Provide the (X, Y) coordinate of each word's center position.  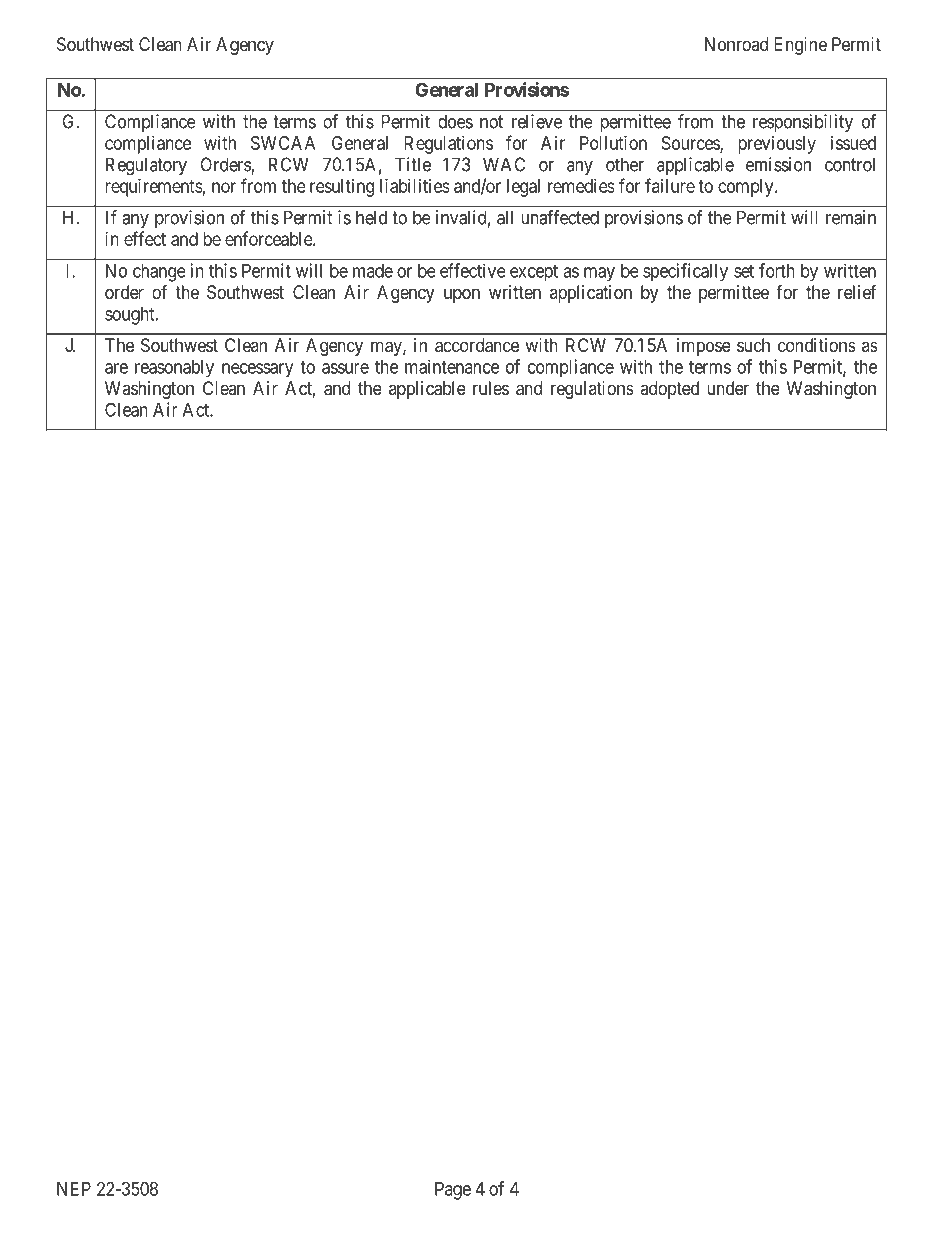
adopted (669, 390)
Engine (800, 46)
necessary (257, 370)
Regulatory (146, 166)
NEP (74, 1189)
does (455, 121)
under (728, 388)
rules (491, 388)
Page (453, 1191)
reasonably (174, 369)
